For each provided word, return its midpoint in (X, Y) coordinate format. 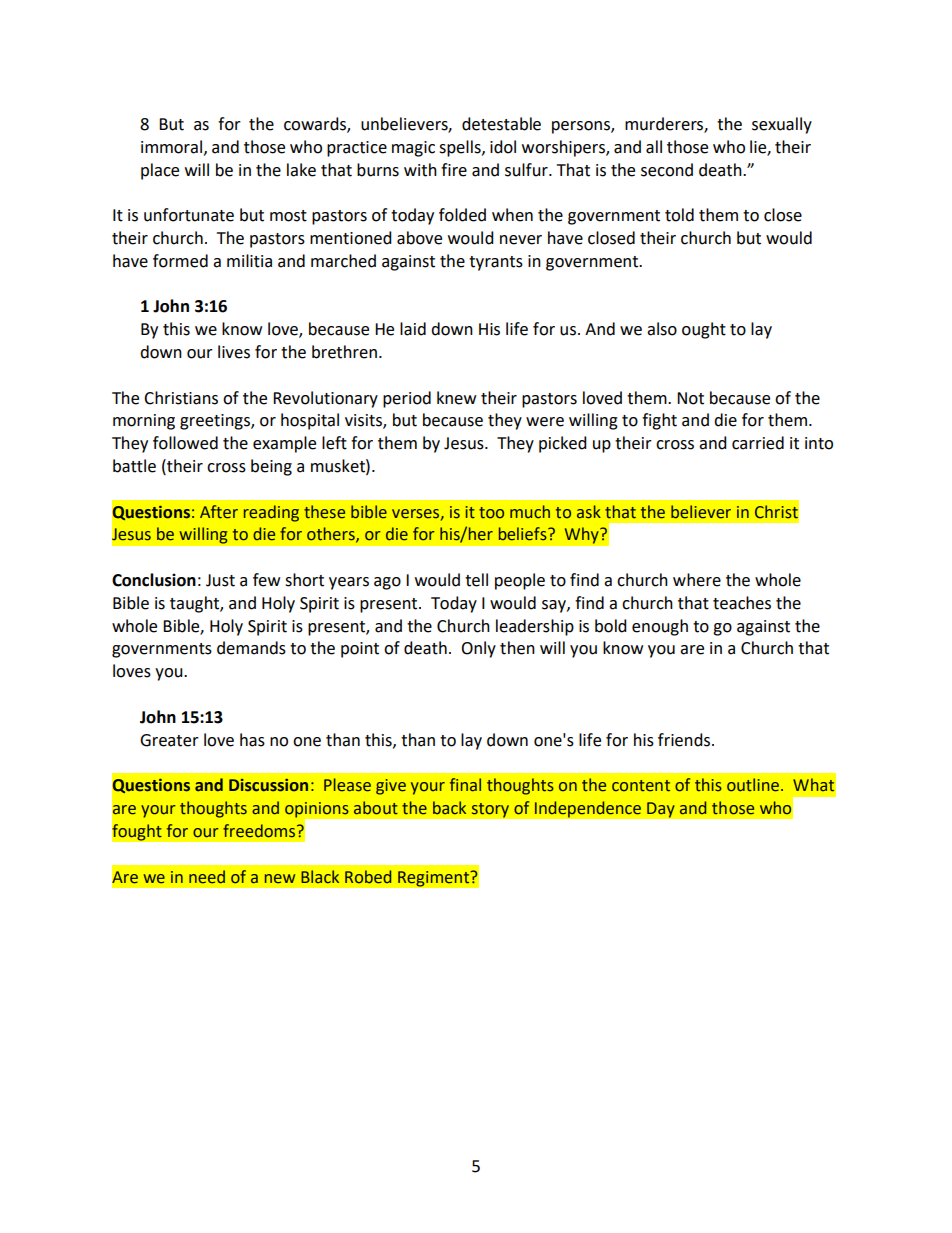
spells (461, 148)
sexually (782, 125)
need (207, 877)
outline (753, 785)
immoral (173, 147)
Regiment (434, 879)
